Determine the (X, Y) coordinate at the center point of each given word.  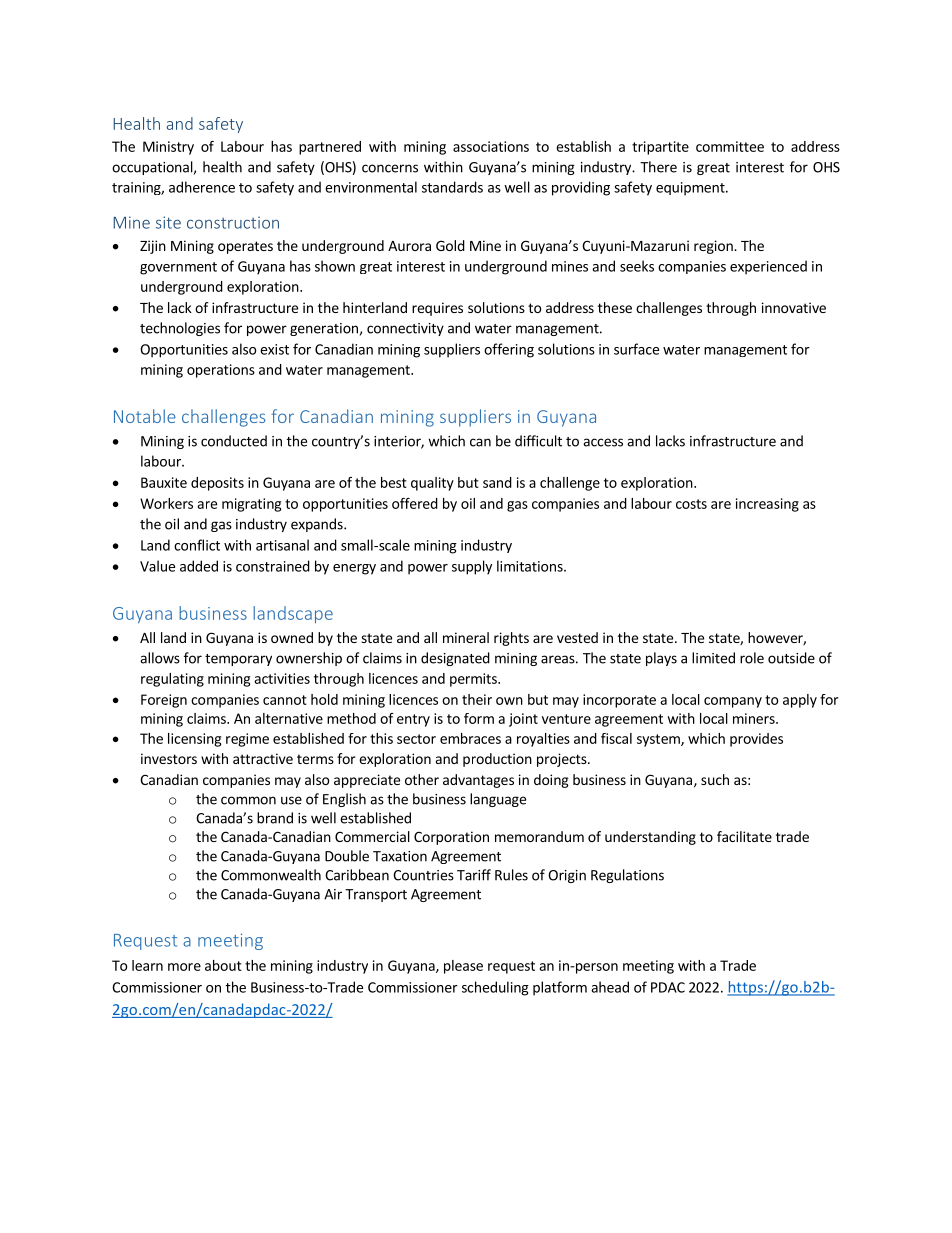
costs (691, 504)
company (733, 702)
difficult (538, 441)
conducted (234, 441)
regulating (172, 680)
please (463, 967)
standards (452, 187)
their (477, 699)
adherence (202, 187)
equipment (691, 189)
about (223, 965)
